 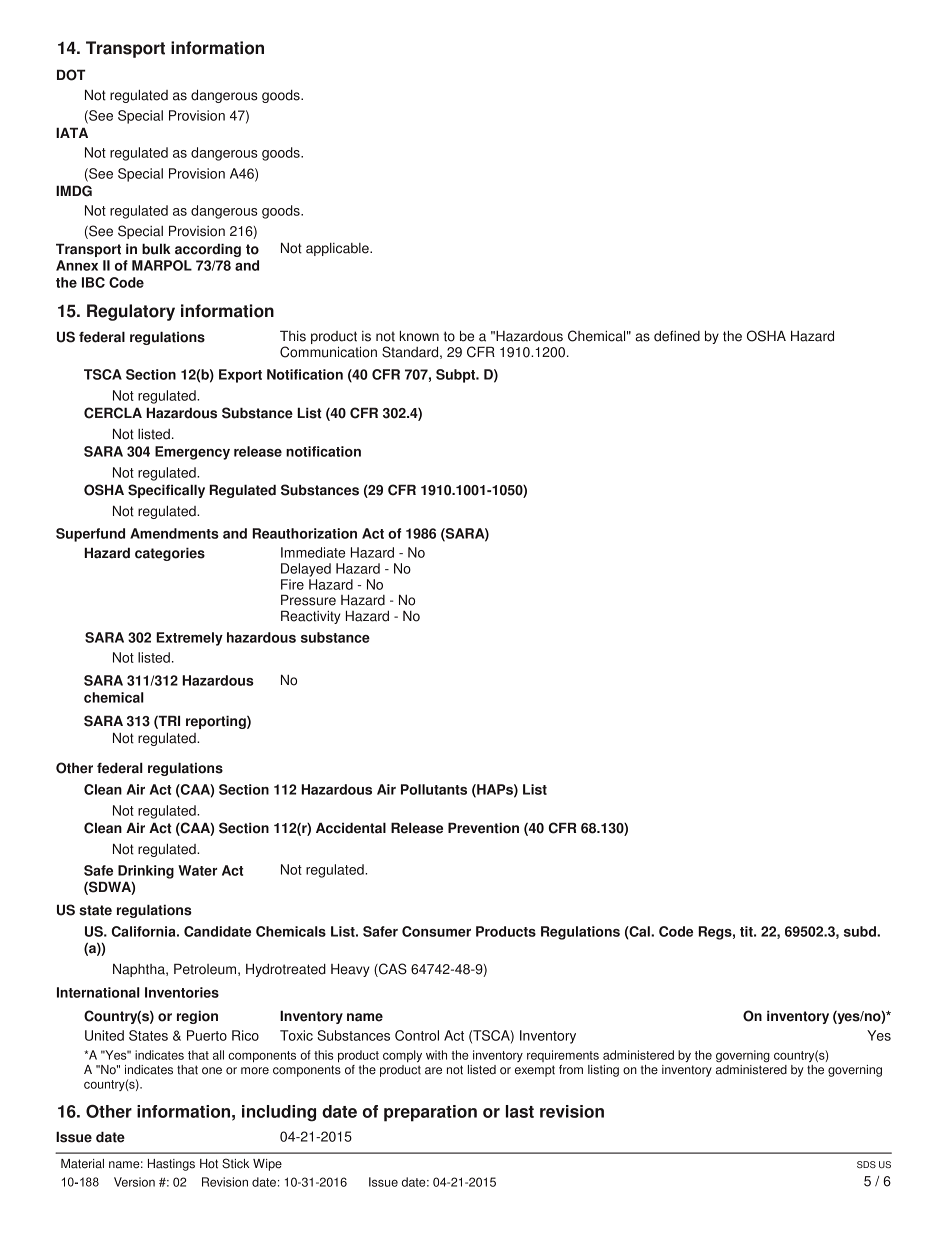 What do you see at coordinates (189, 639) in the page?
I see `Extremely` at bounding box center [189, 639].
